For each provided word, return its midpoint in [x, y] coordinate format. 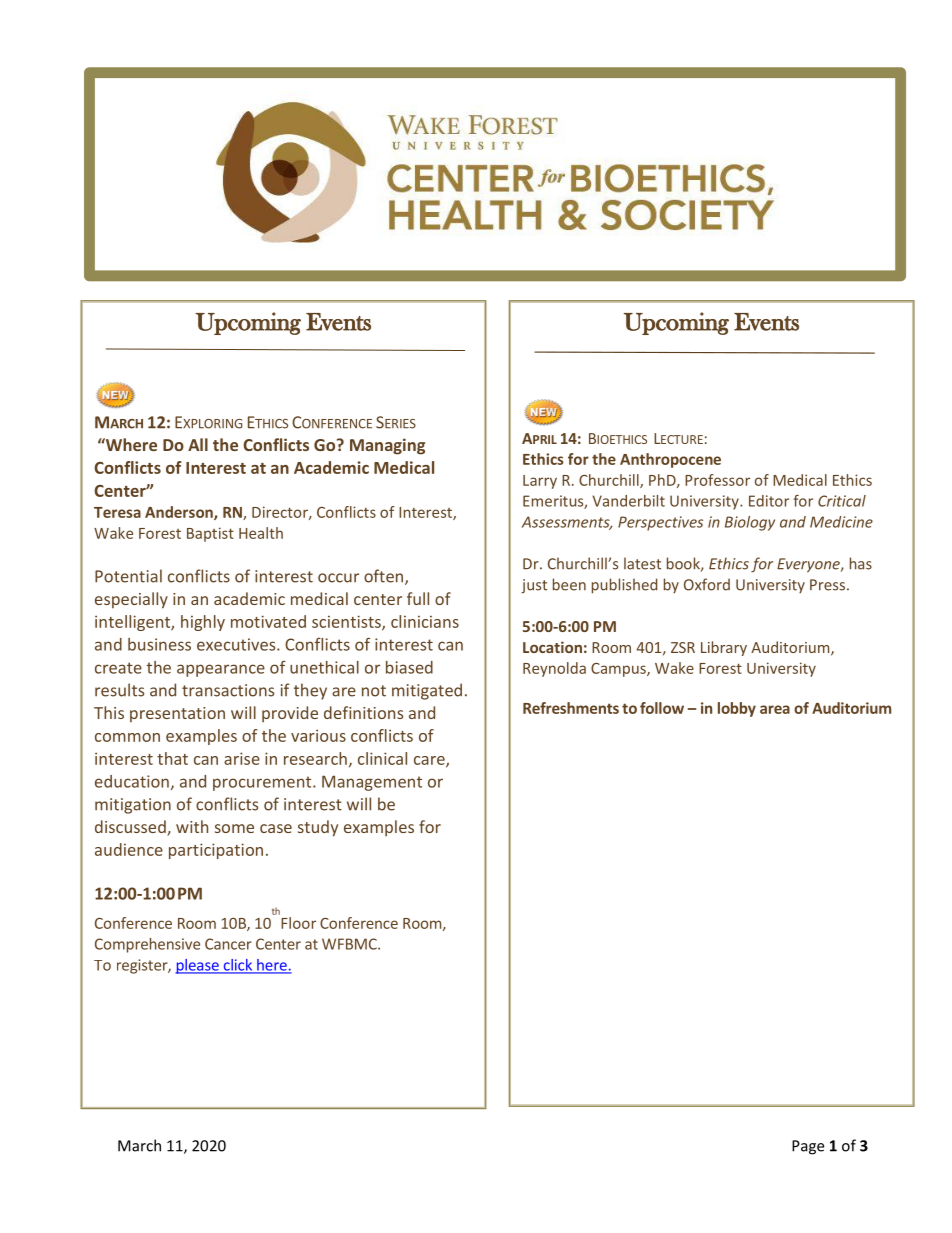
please [198, 966]
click [238, 966]
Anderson [180, 513]
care [430, 761]
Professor [717, 480]
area [775, 709]
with [192, 826]
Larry [540, 482]
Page [808, 1147]
